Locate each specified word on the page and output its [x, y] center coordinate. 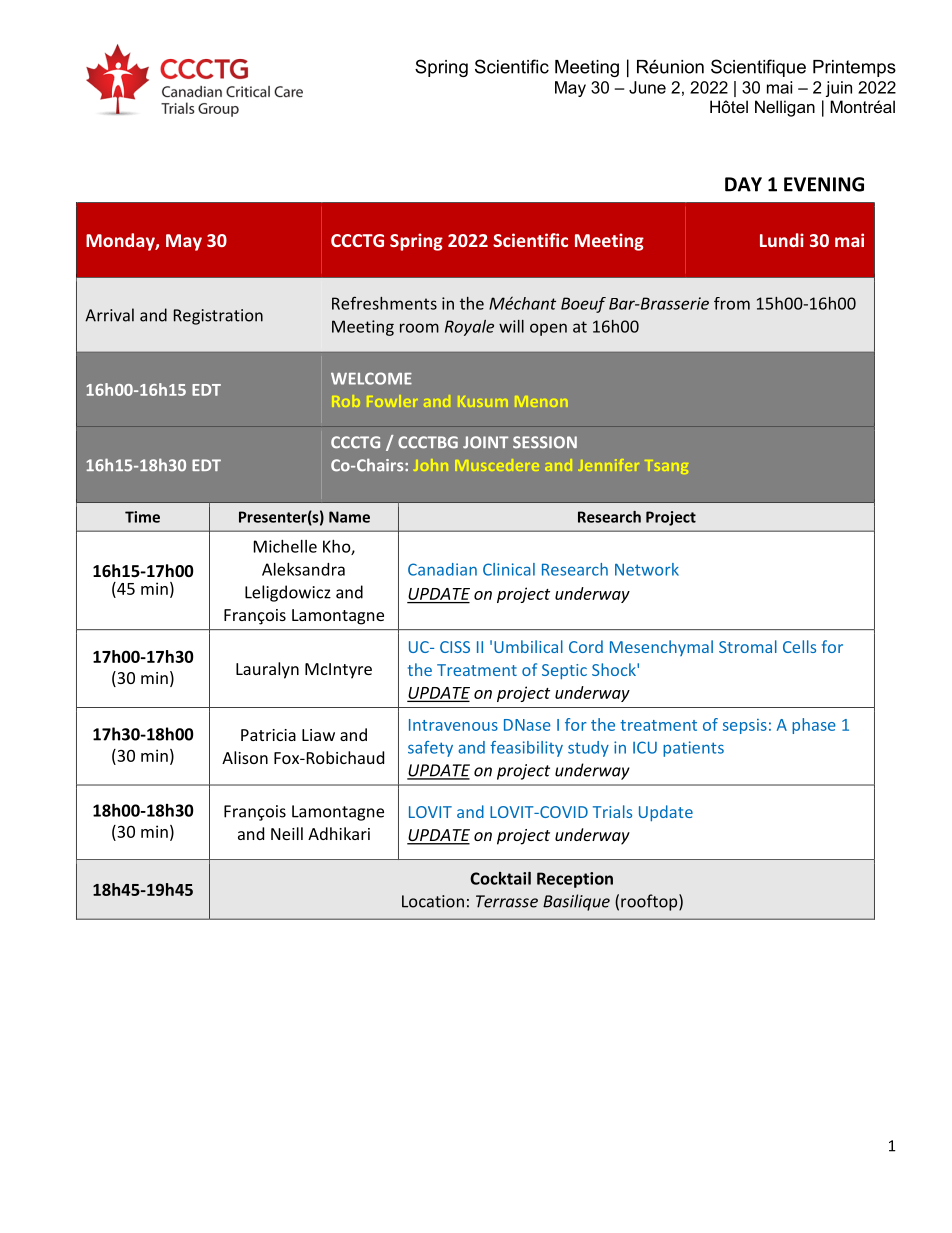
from [732, 303]
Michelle [285, 546]
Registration [218, 317]
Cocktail [500, 878]
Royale [469, 328]
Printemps [854, 68]
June [647, 87]
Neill [287, 833]
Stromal [748, 646]
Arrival [109, 315]
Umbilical [528, 646]
